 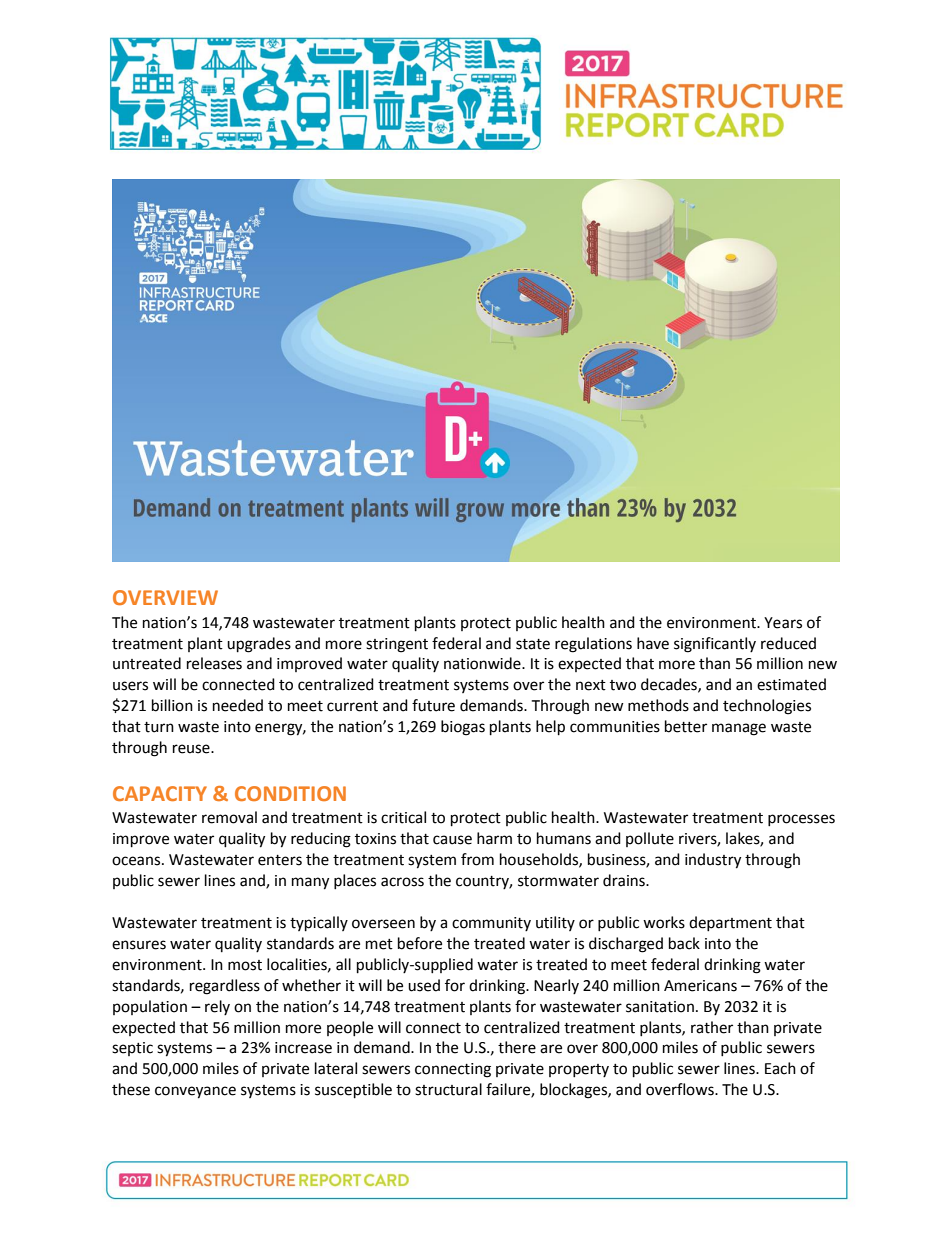 What do you see at coordinates (780, 1068) in the screenshot?
I see `Each` at bounding box center [780, 1068].
